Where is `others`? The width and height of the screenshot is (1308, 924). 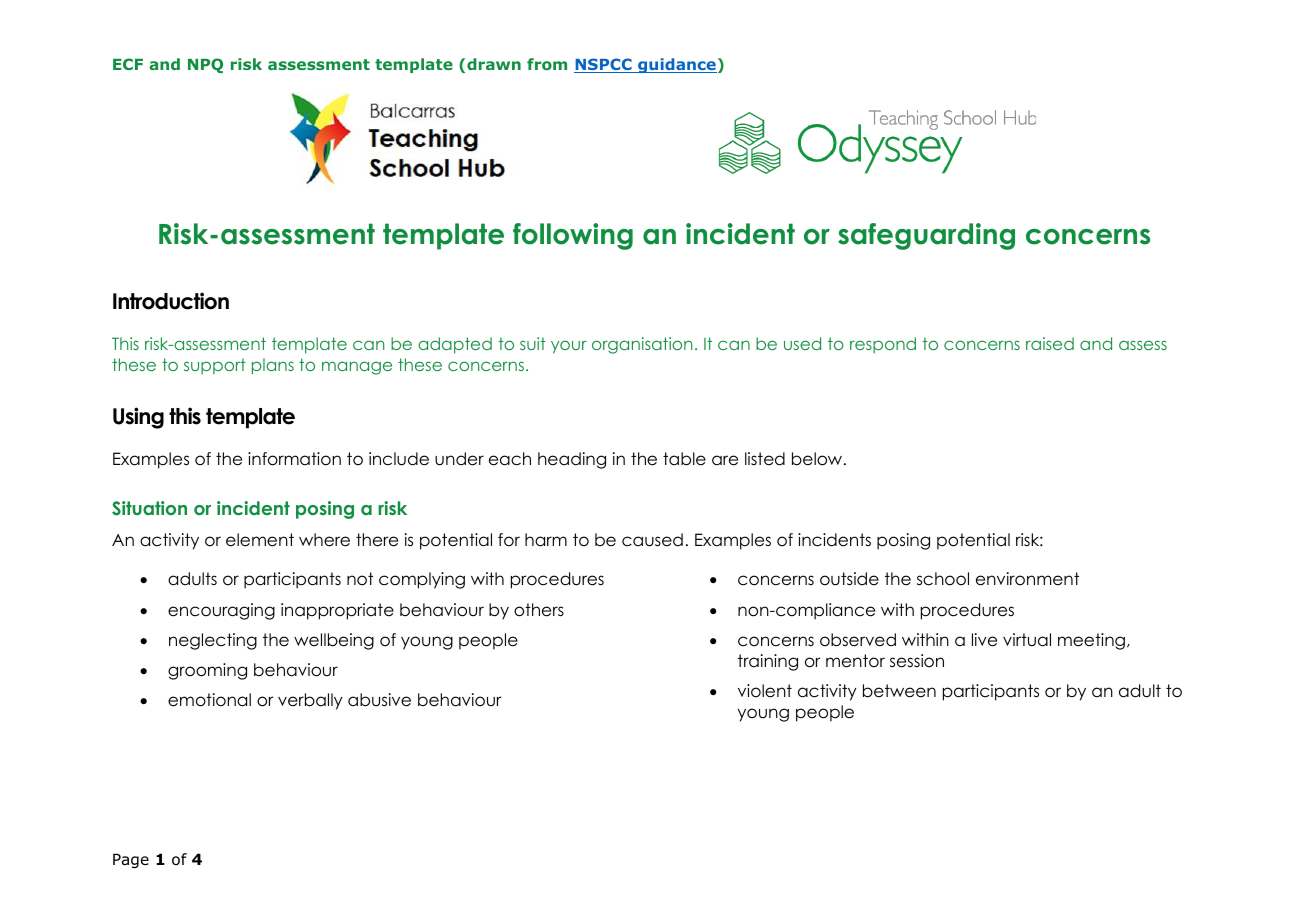
others is located at coordinates (539, 610).
